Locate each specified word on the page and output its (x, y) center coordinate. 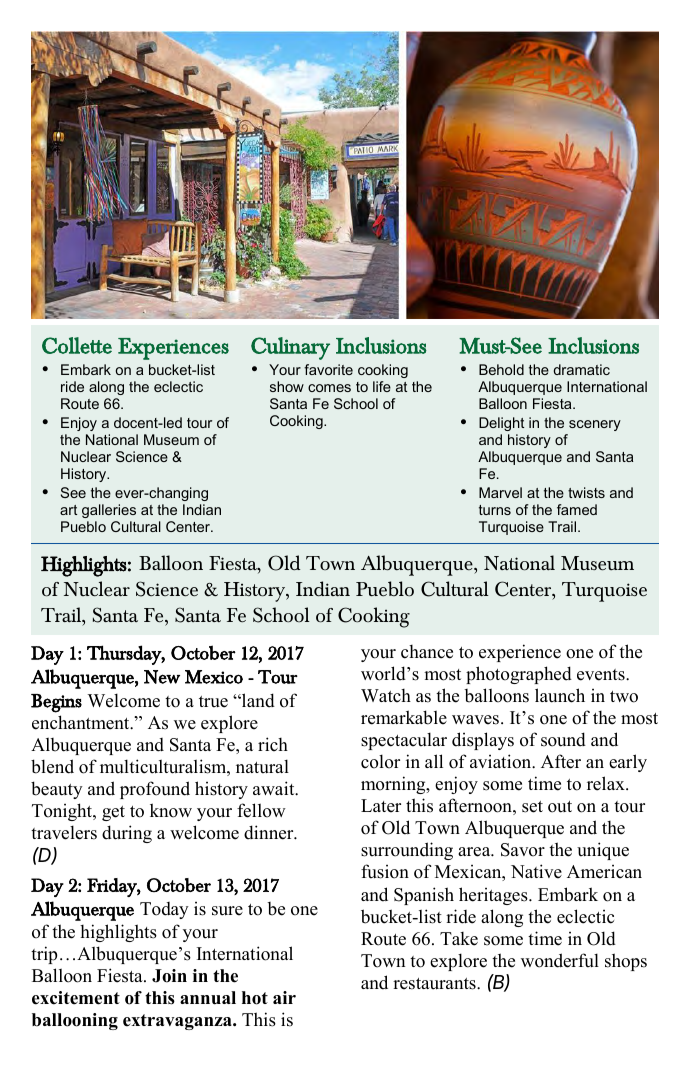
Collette (77, 345)
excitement (76, 998)
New (162, 677)
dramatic (582, 369)
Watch (386, 696)
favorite (328, 369)
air (284, 997)
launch (560, 695)
